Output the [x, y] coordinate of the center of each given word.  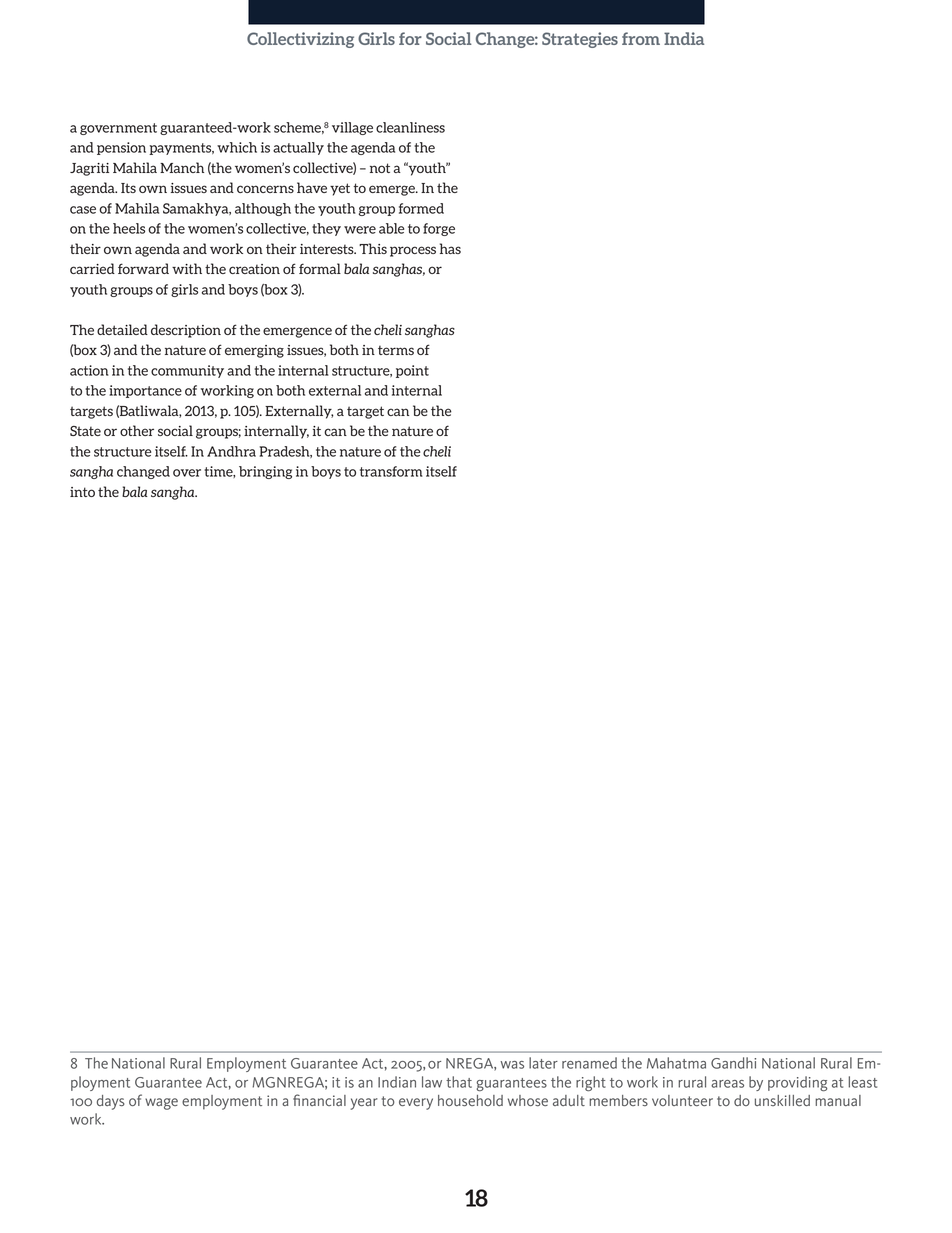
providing [797, 1083]
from [641, 38]
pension [121, 148]
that [459, 1082]
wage [161, 1104]
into [82, 492]
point [412, 371]
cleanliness [410, 127]
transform [391, 471]
